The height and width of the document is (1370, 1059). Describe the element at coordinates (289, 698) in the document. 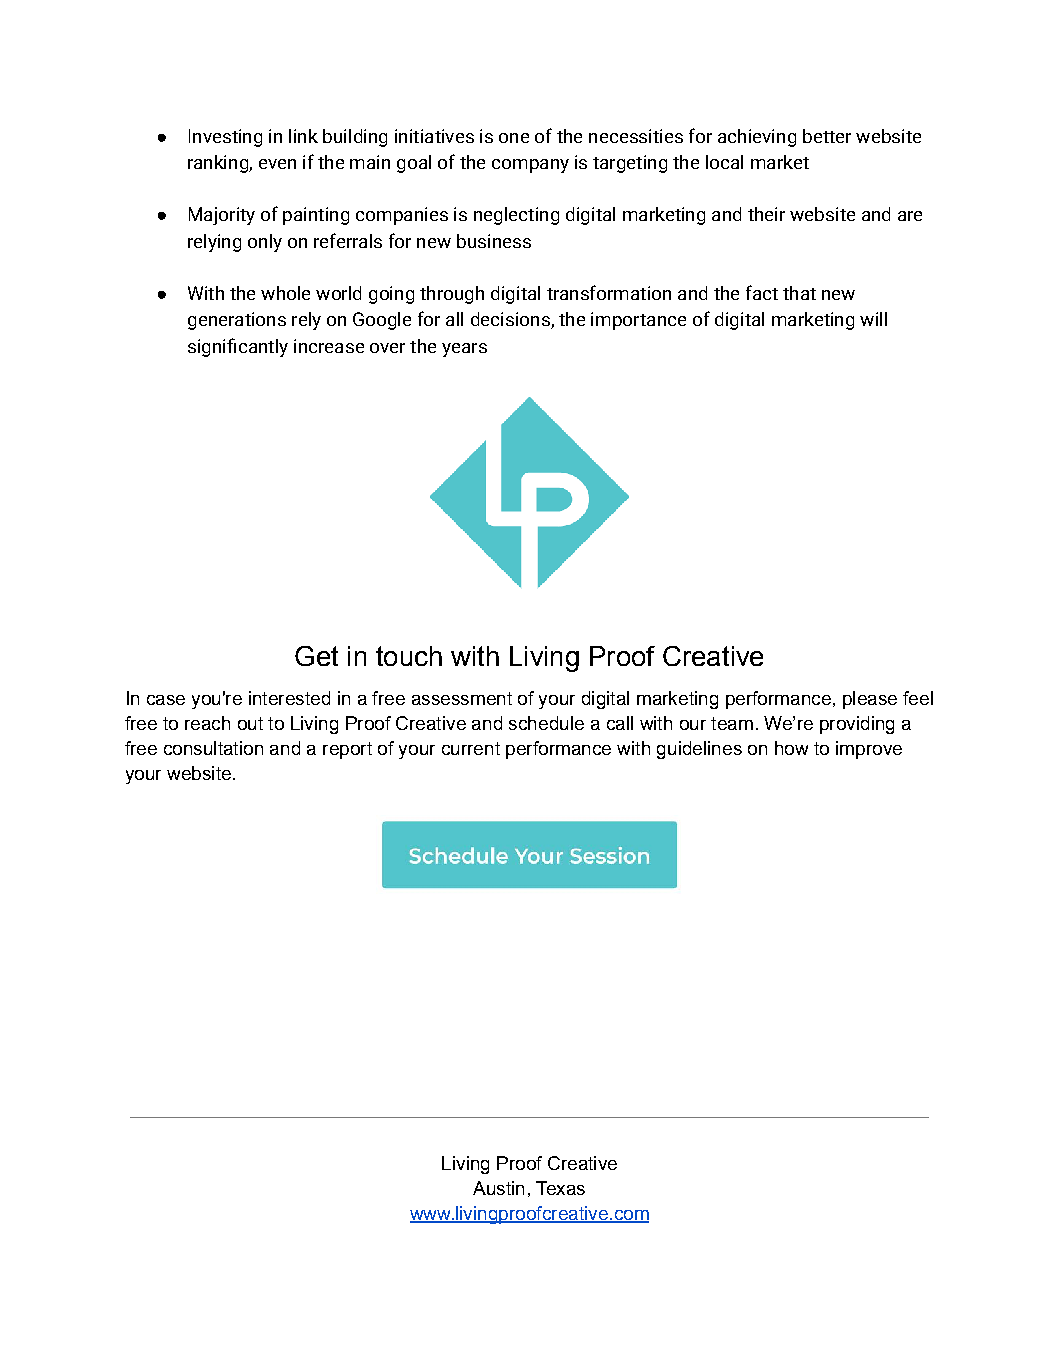

I see `interested` at that location.
